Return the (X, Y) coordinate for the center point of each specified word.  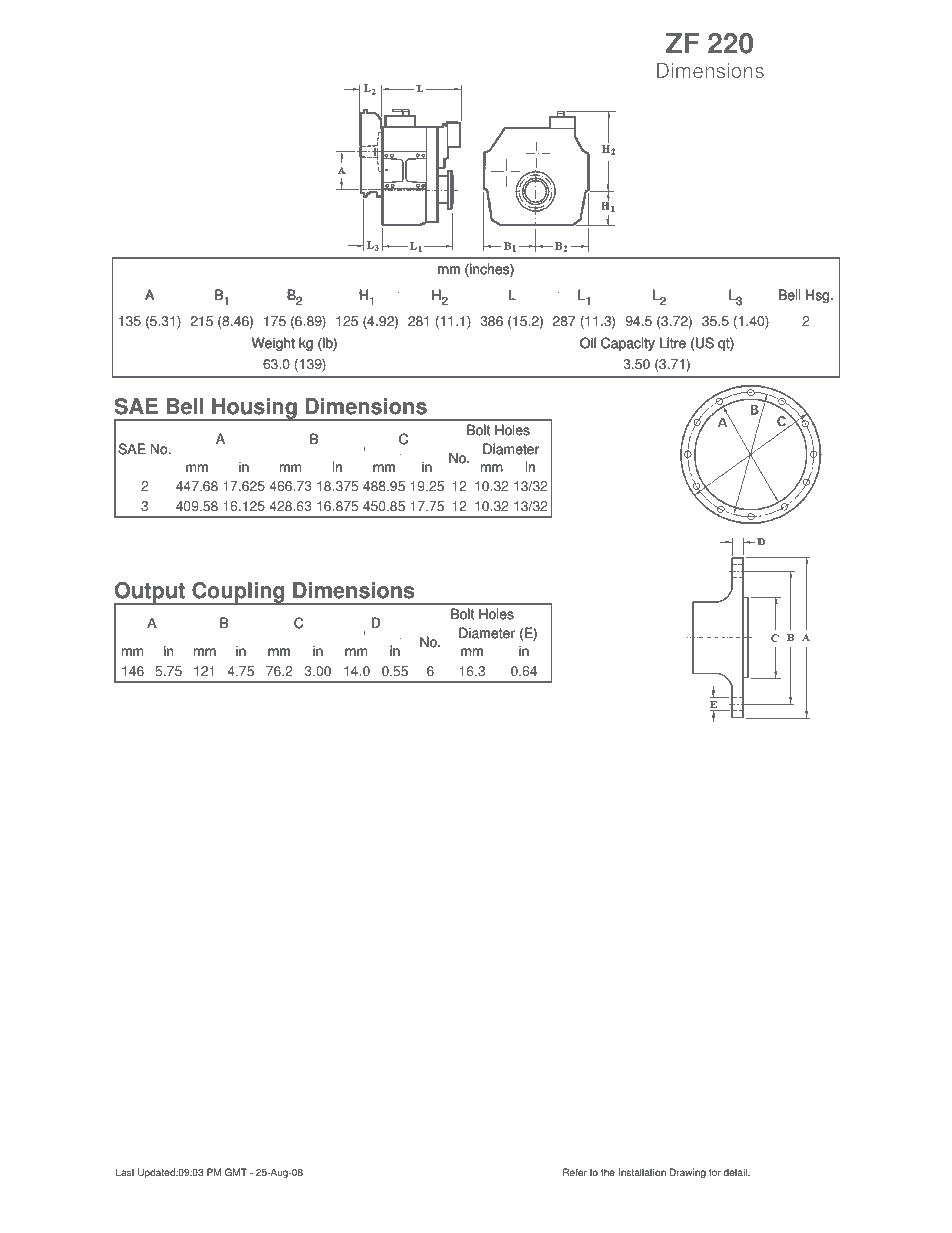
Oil (588, 343)
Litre (673, 343)
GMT (236, 1172)
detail (736, 1172)
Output (150, 594)
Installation (642, 1172)
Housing (254, 409)
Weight (273, 344)
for (715, 1172)
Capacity (628, 344)
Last (125, 1172)
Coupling (238, 593)
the (608, 1172)
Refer (575, 1172)
